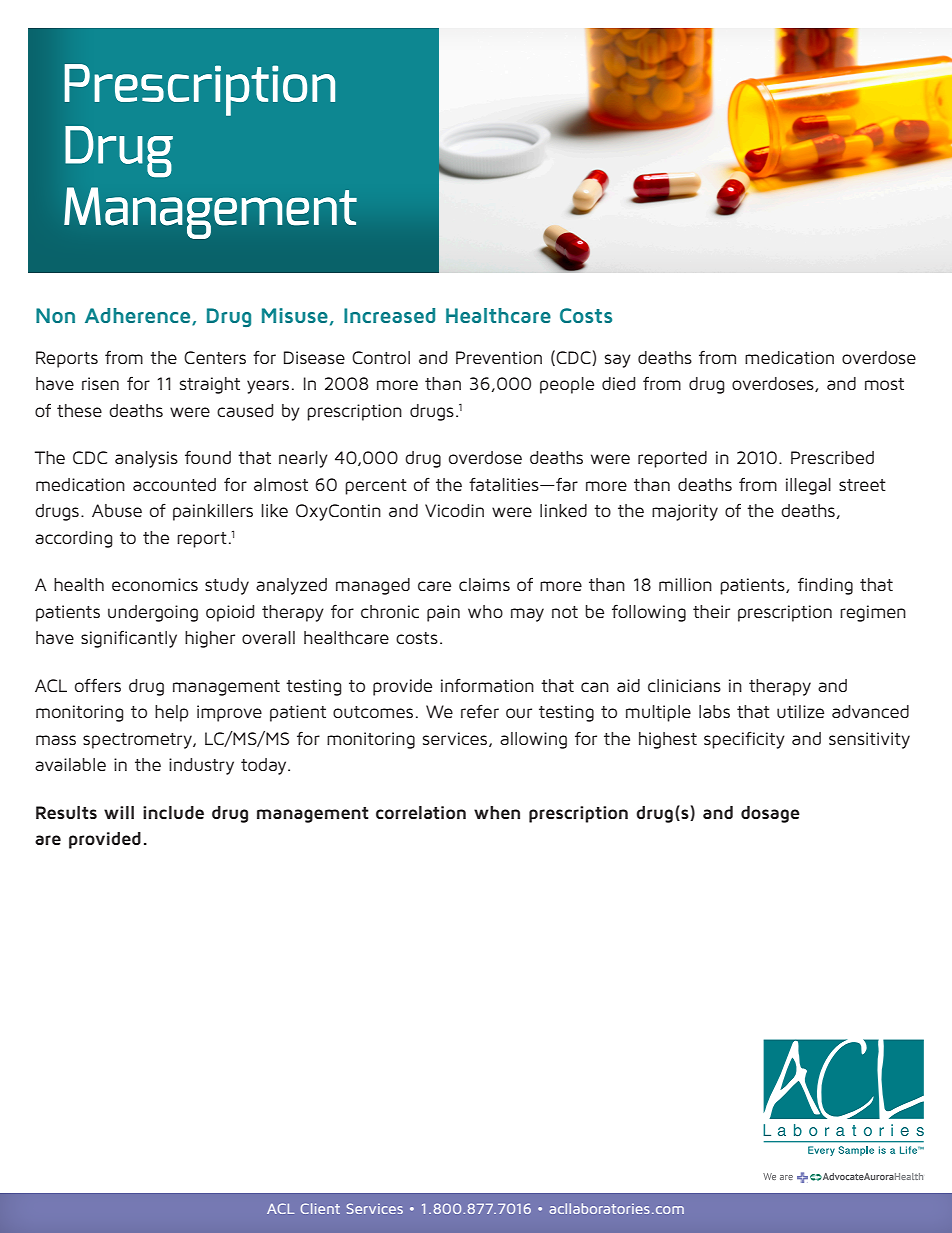 The image size is (952, 1233). Describe the element at coordinates (320, 1208) in the screenshot. I see `Client` at that location.
